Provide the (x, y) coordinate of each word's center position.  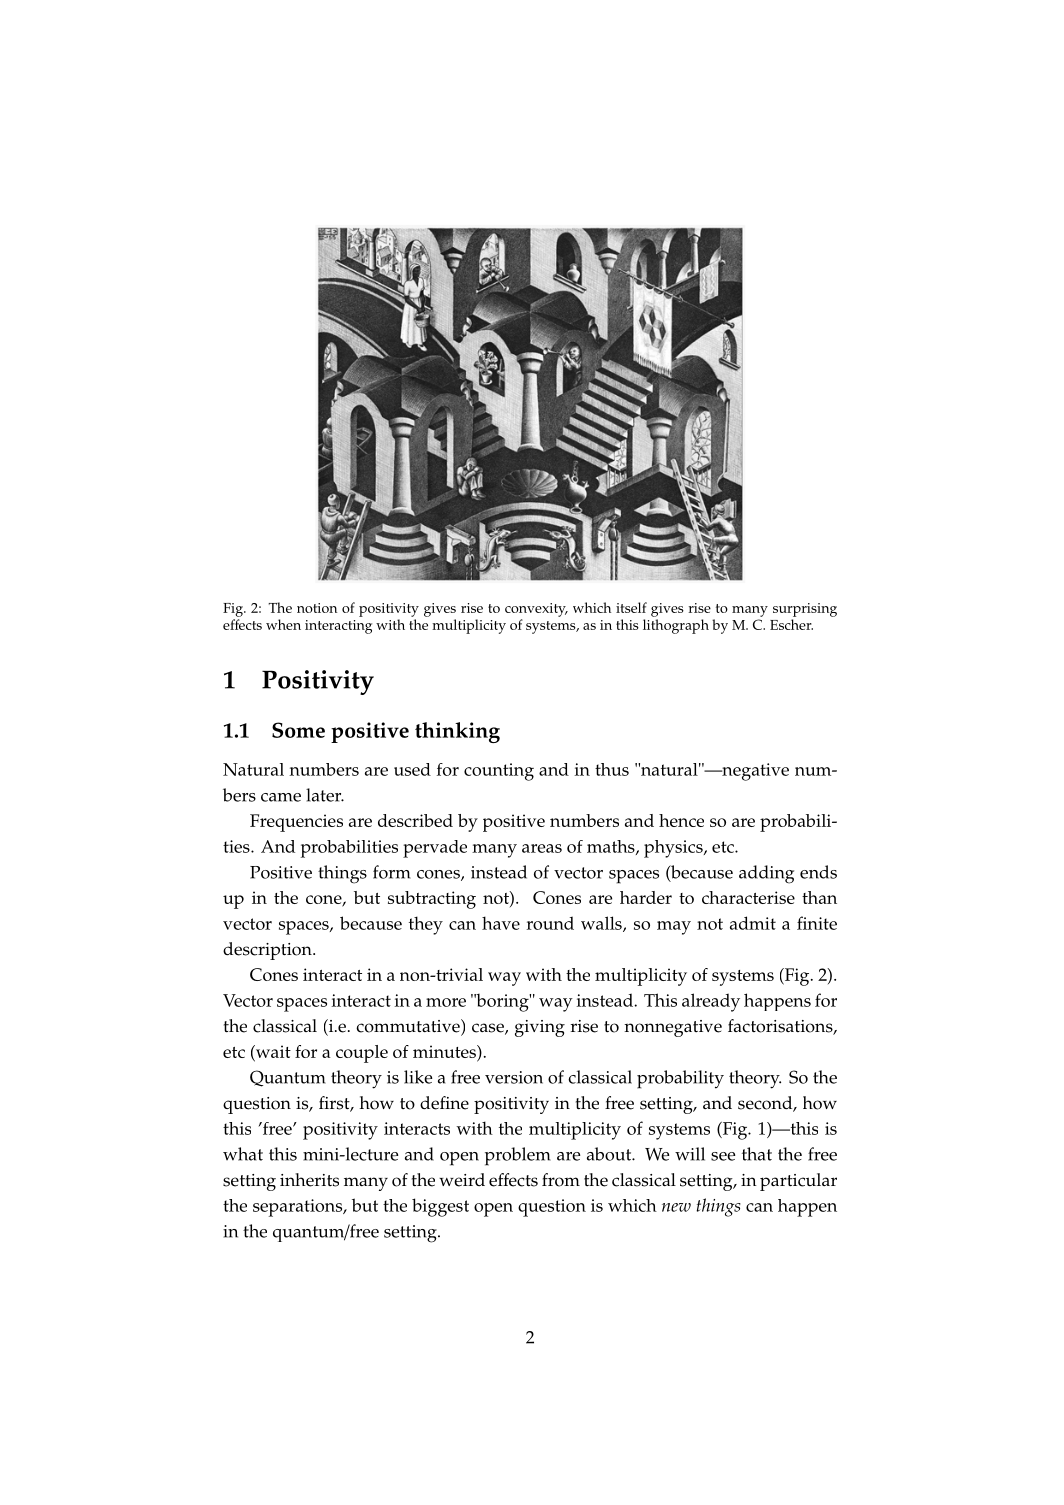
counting (499, 772)
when (283, 624)
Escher (791, 624)
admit (753, 923)
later (325, 795)
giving (540, 1028)
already (711, 1002)
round (550, 923)
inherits (309, 1180)
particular (798, 1182)
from (561, 1180)
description (268, 951)
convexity (536, 610)
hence (681, 820)
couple (362, 1054)
